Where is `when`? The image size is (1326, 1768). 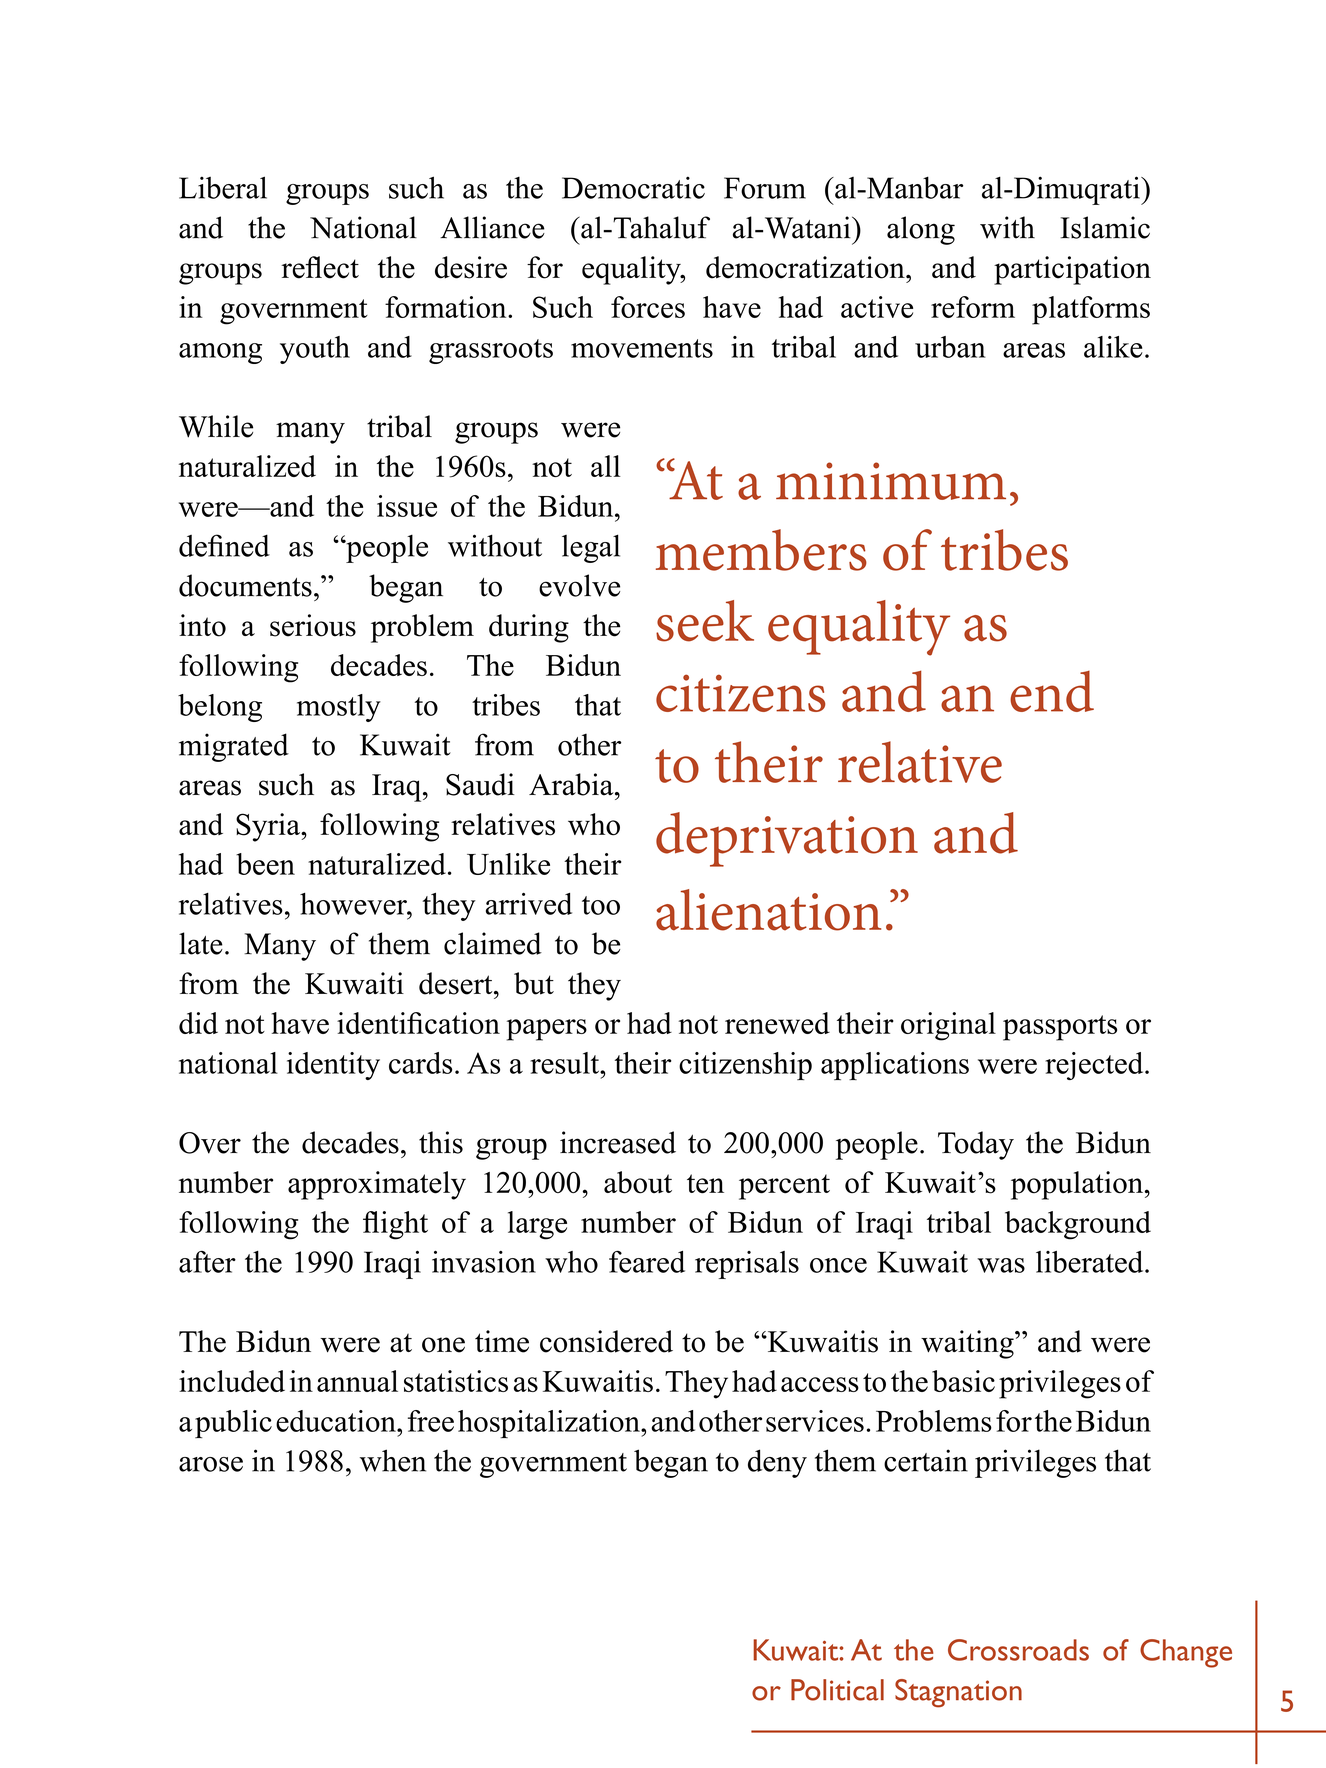 when is located at coordinates (393, 1460).
